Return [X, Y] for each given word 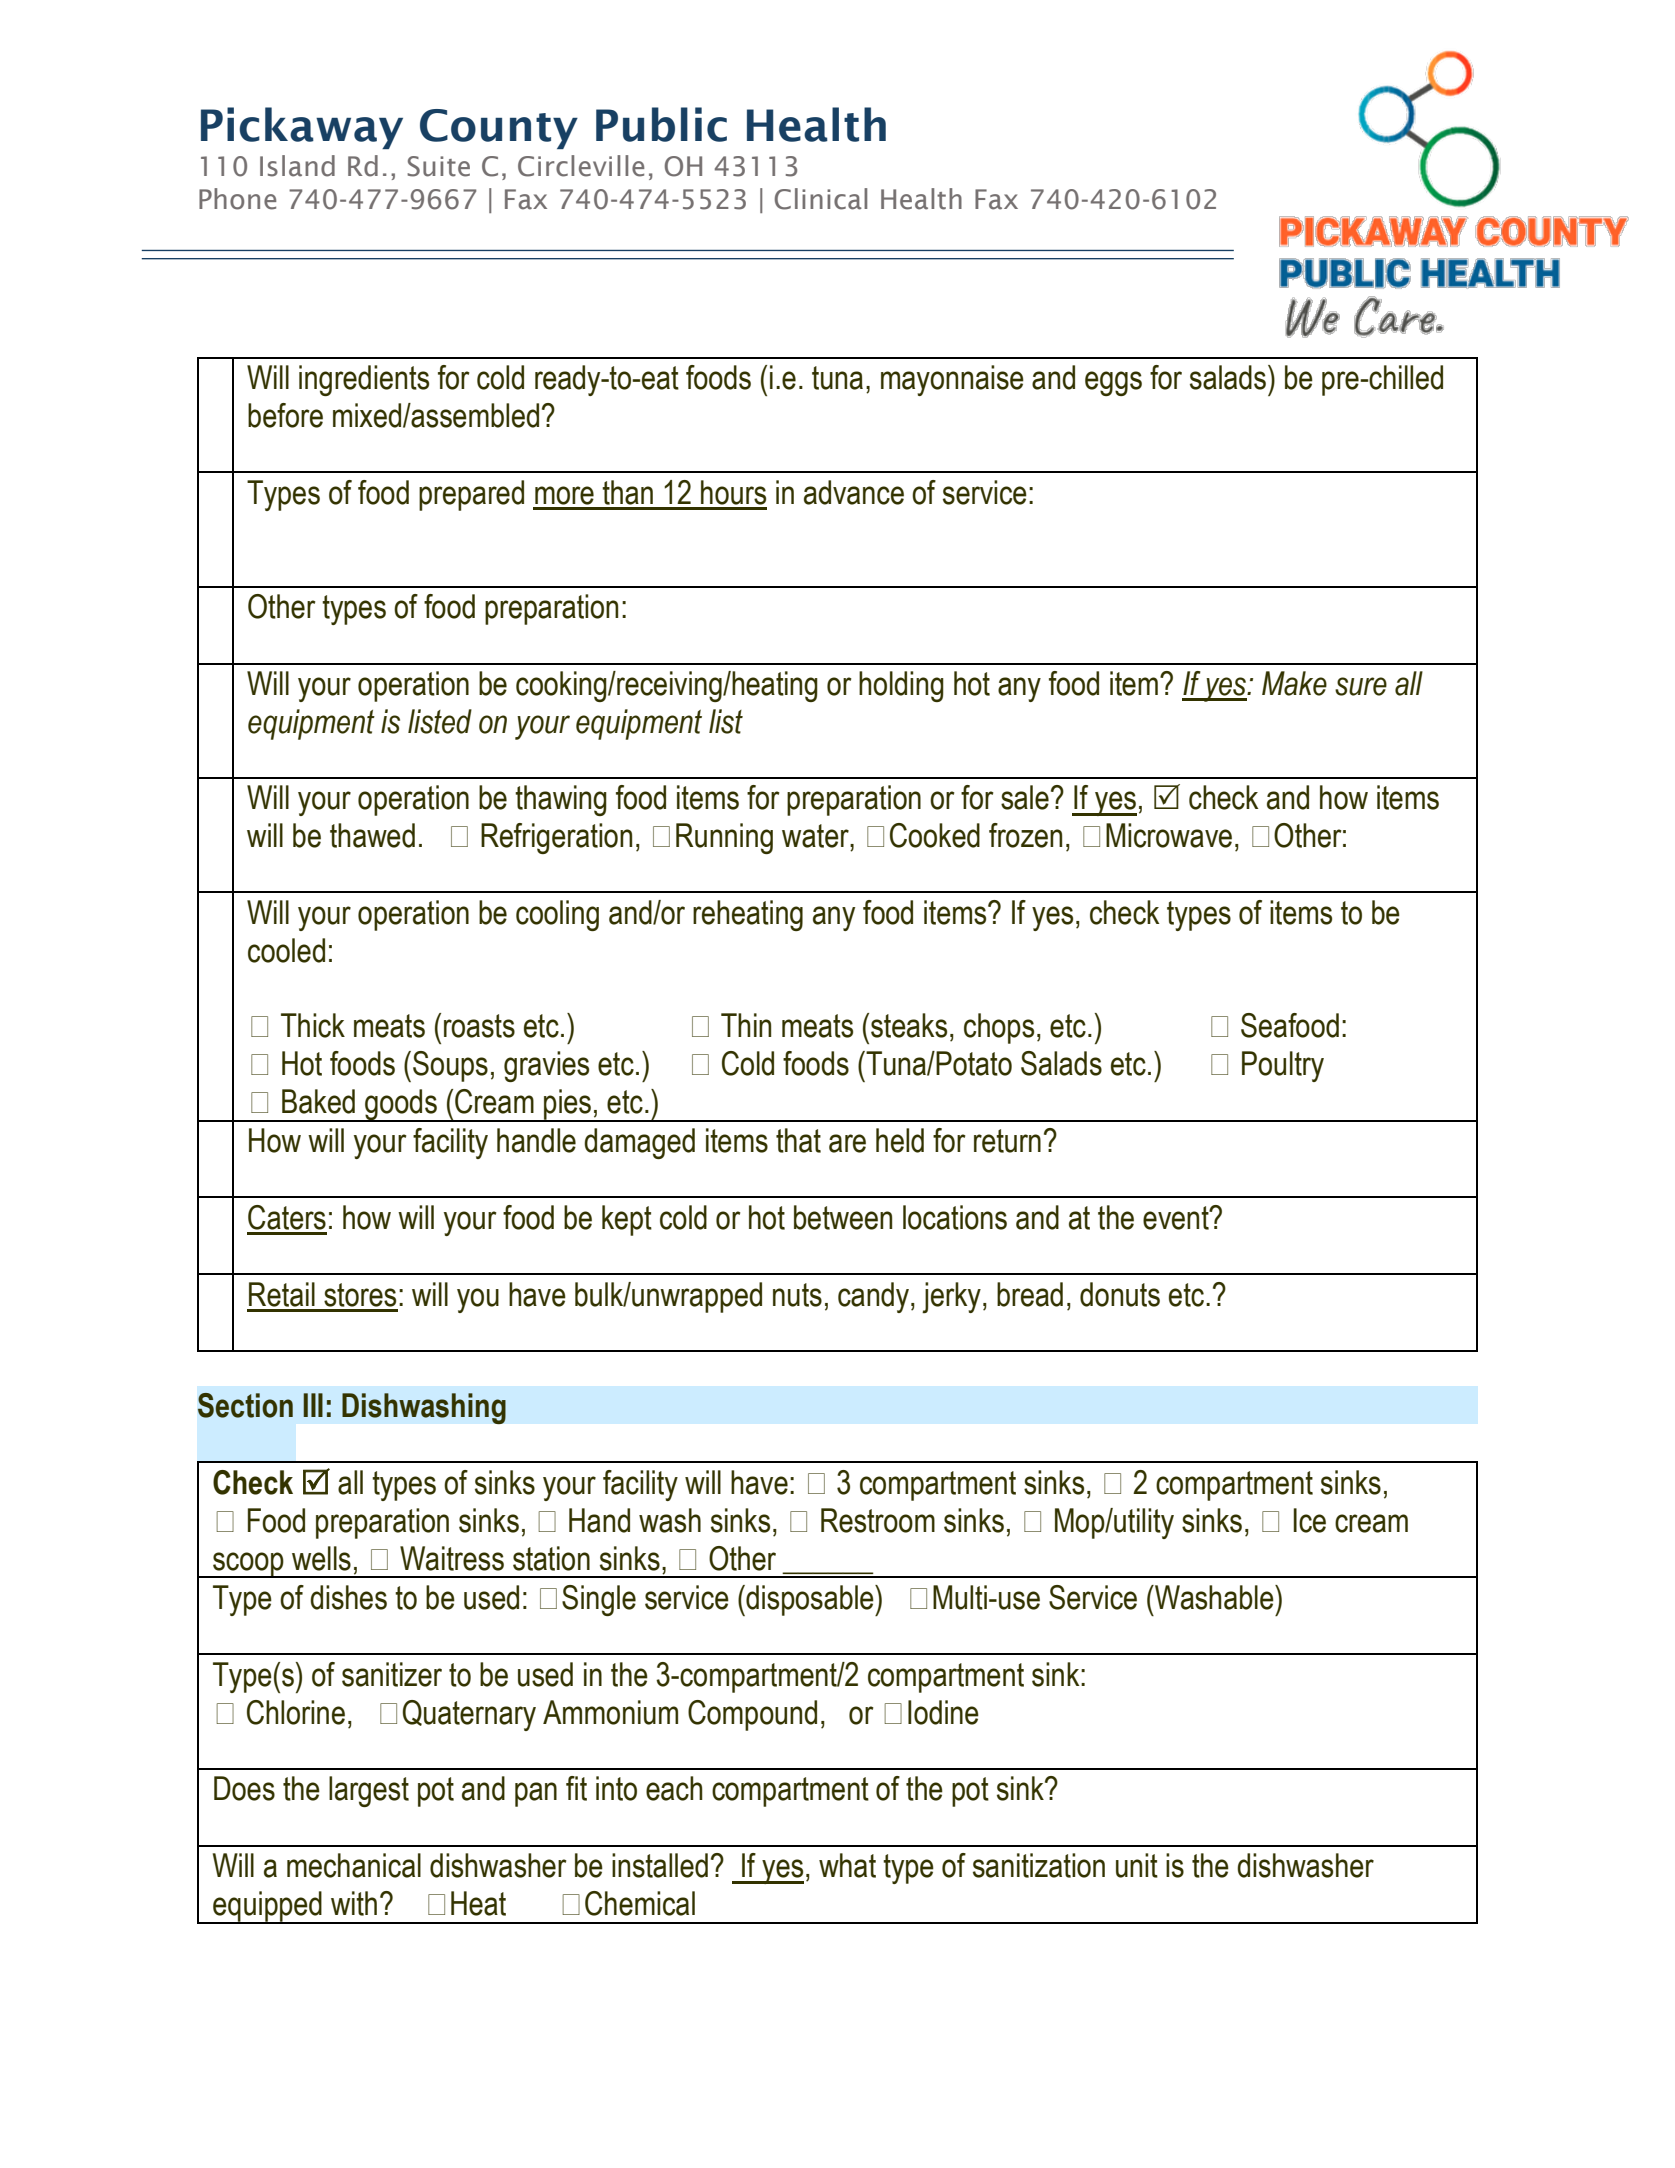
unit [1137, 1865]
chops [999, 1028]
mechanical [354, 1865]
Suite [438, 166]
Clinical [821, 199]
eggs [1113, 383]
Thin [746, 1025]
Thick [313, 1025]
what [847, 1865]
